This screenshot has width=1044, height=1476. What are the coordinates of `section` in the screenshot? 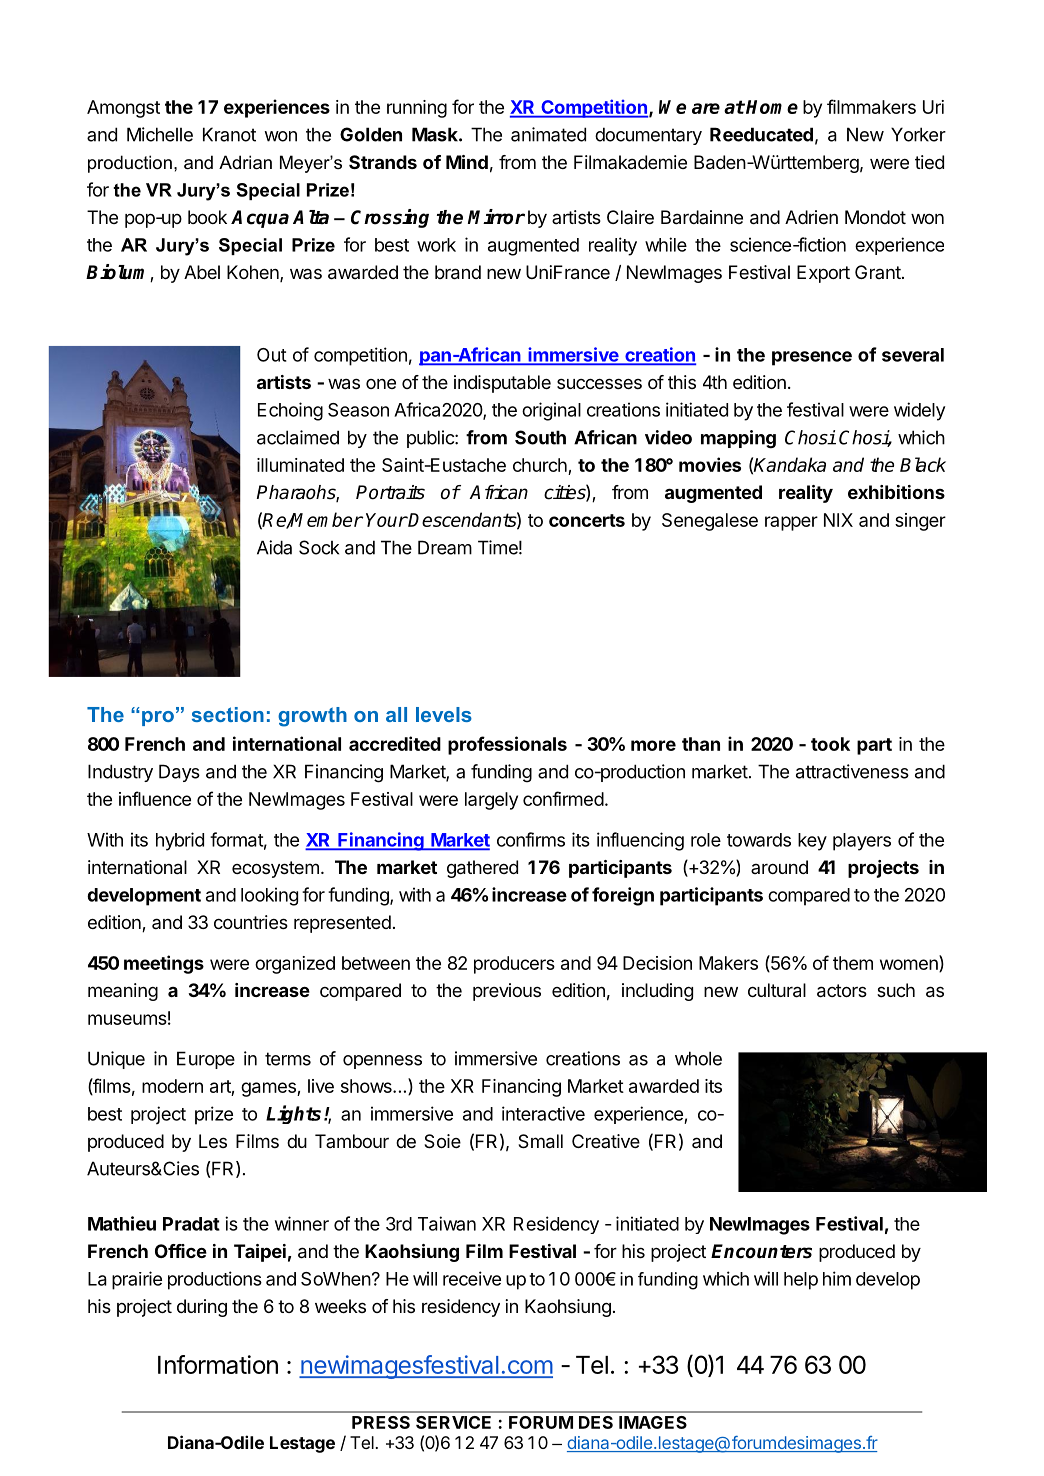 It's located at (228, 714).
